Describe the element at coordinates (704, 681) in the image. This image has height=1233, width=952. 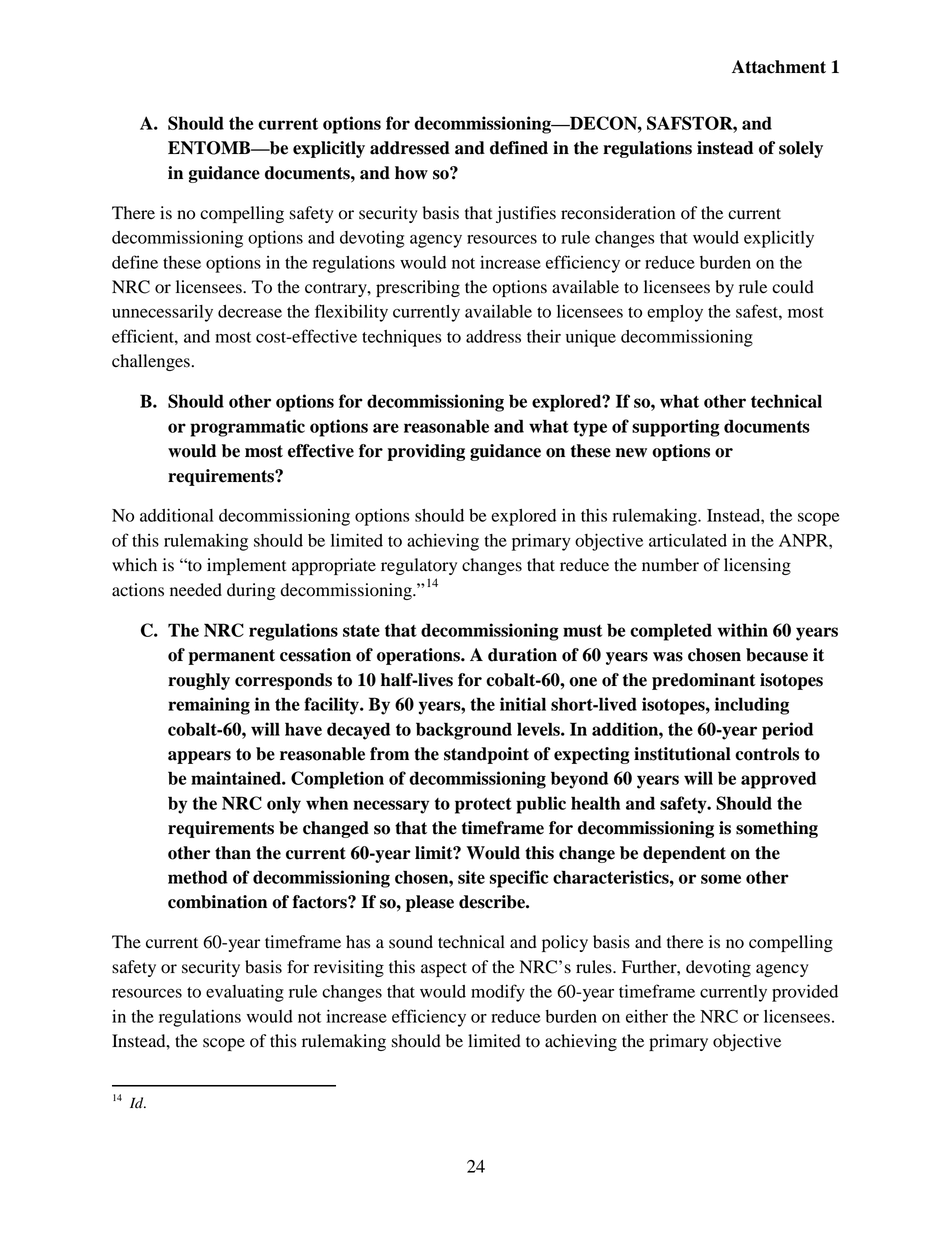
I see `predominant` at that location.
